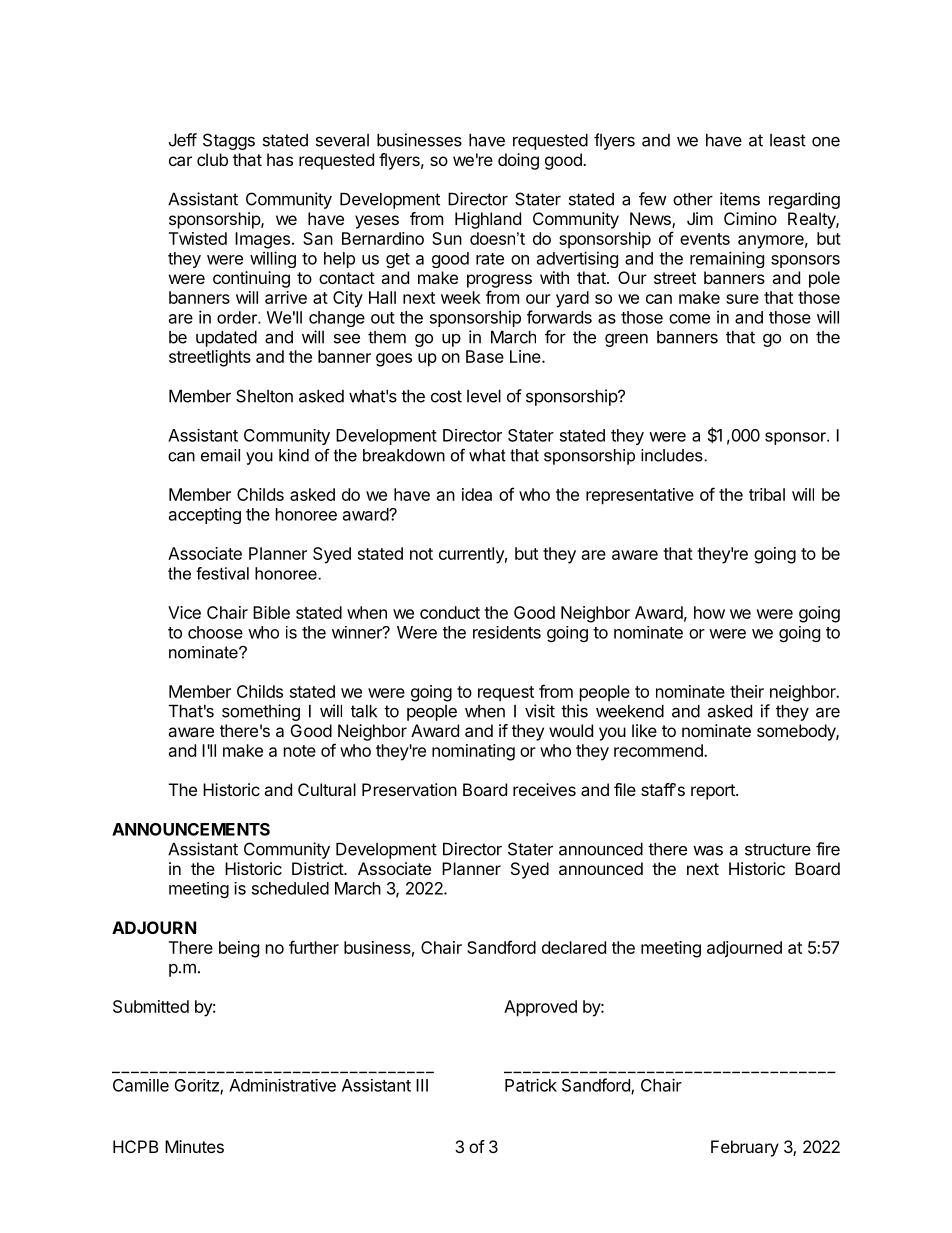  I want to click on choose, so click(215, 632).
